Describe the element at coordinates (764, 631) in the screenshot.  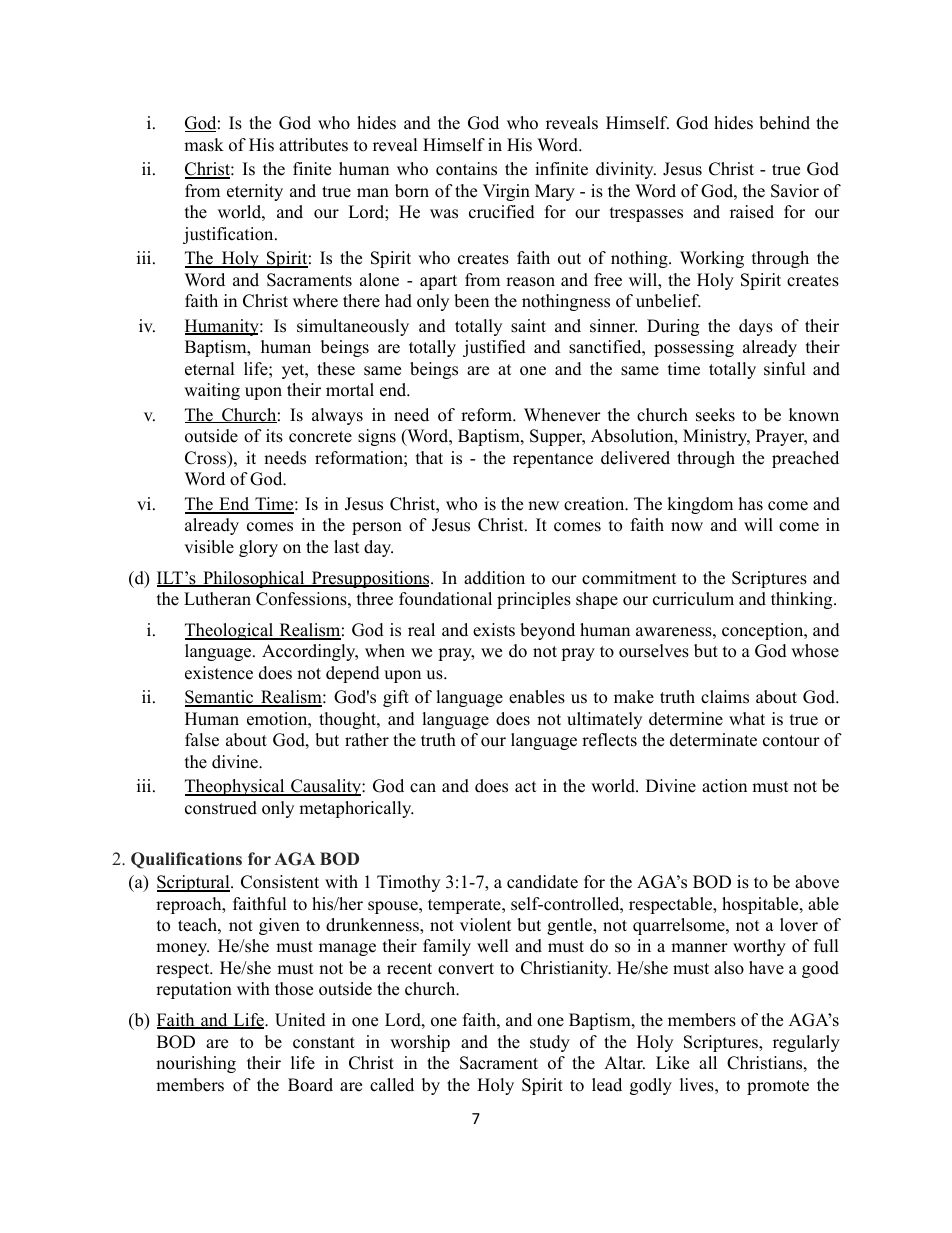
I see `conception` at that location.
